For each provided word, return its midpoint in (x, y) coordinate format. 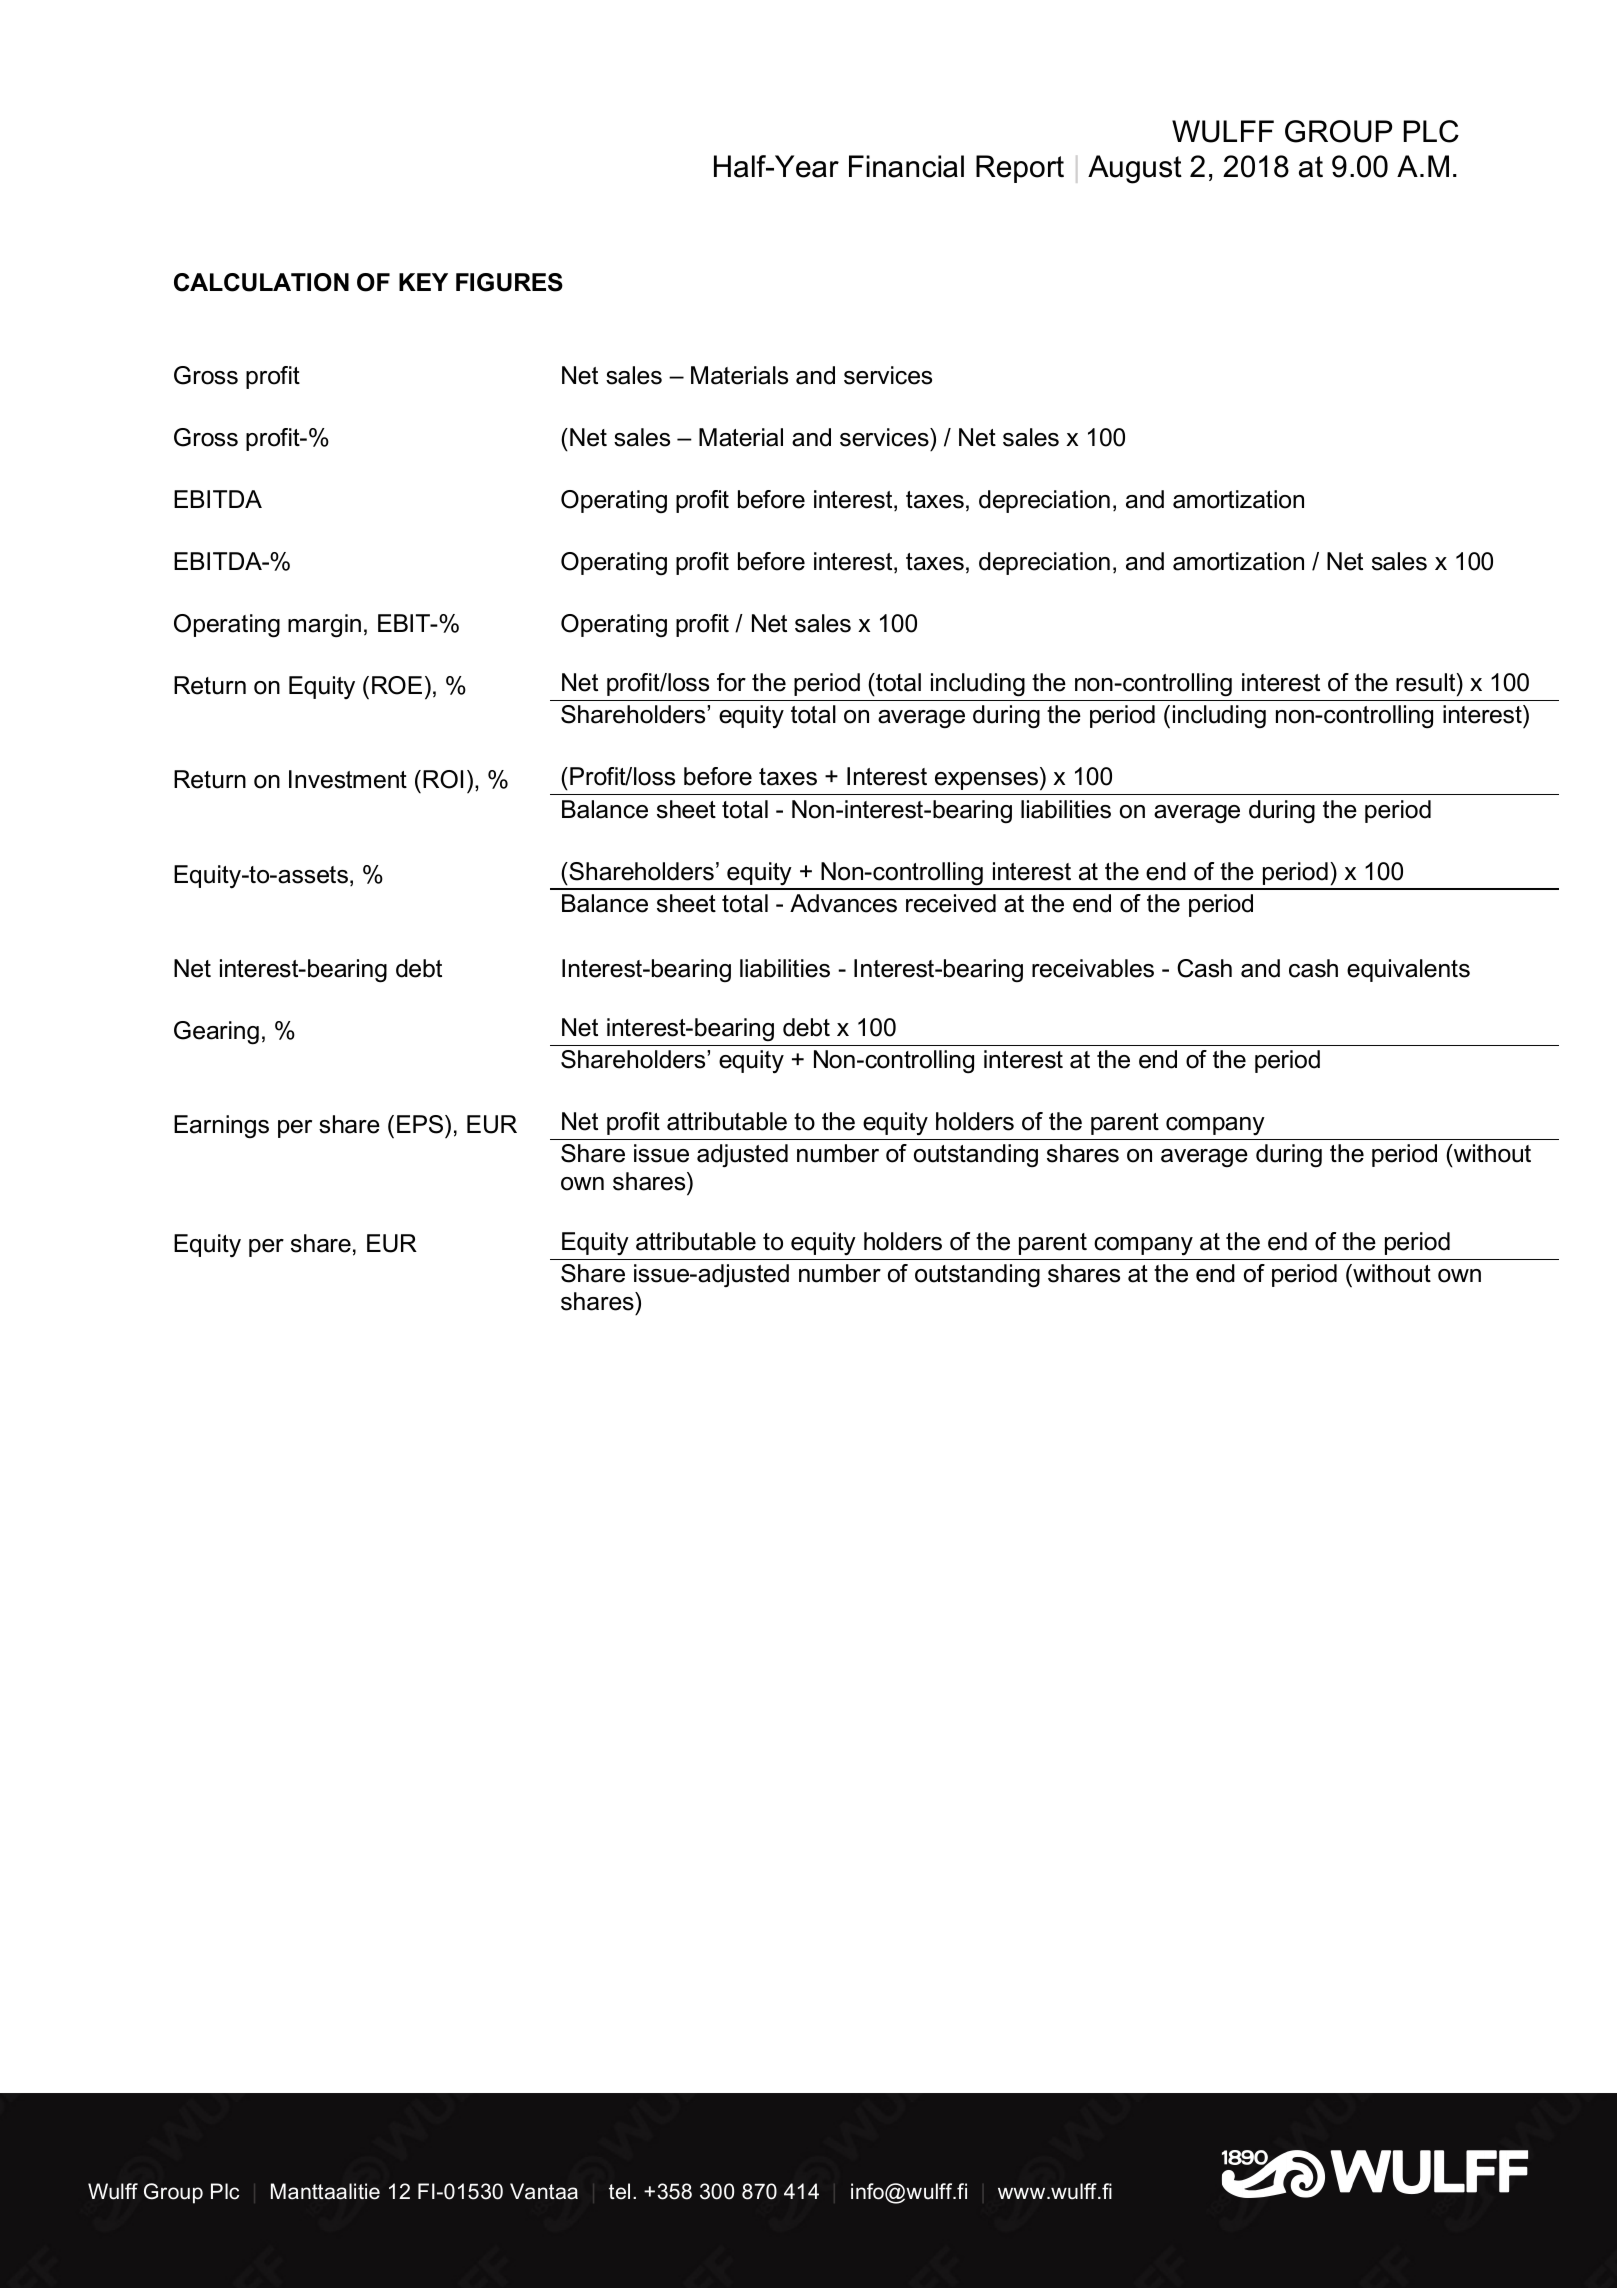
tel (619, 2191)
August (1135, 169)
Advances (843, 903)
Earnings (221, 1126)
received (951, 903)
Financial (906, 166)
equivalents (1408, 970)
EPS (421, 1124)
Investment (348, 779)
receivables (1093, 968)
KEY (423, 282)
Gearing (216, 1033)
